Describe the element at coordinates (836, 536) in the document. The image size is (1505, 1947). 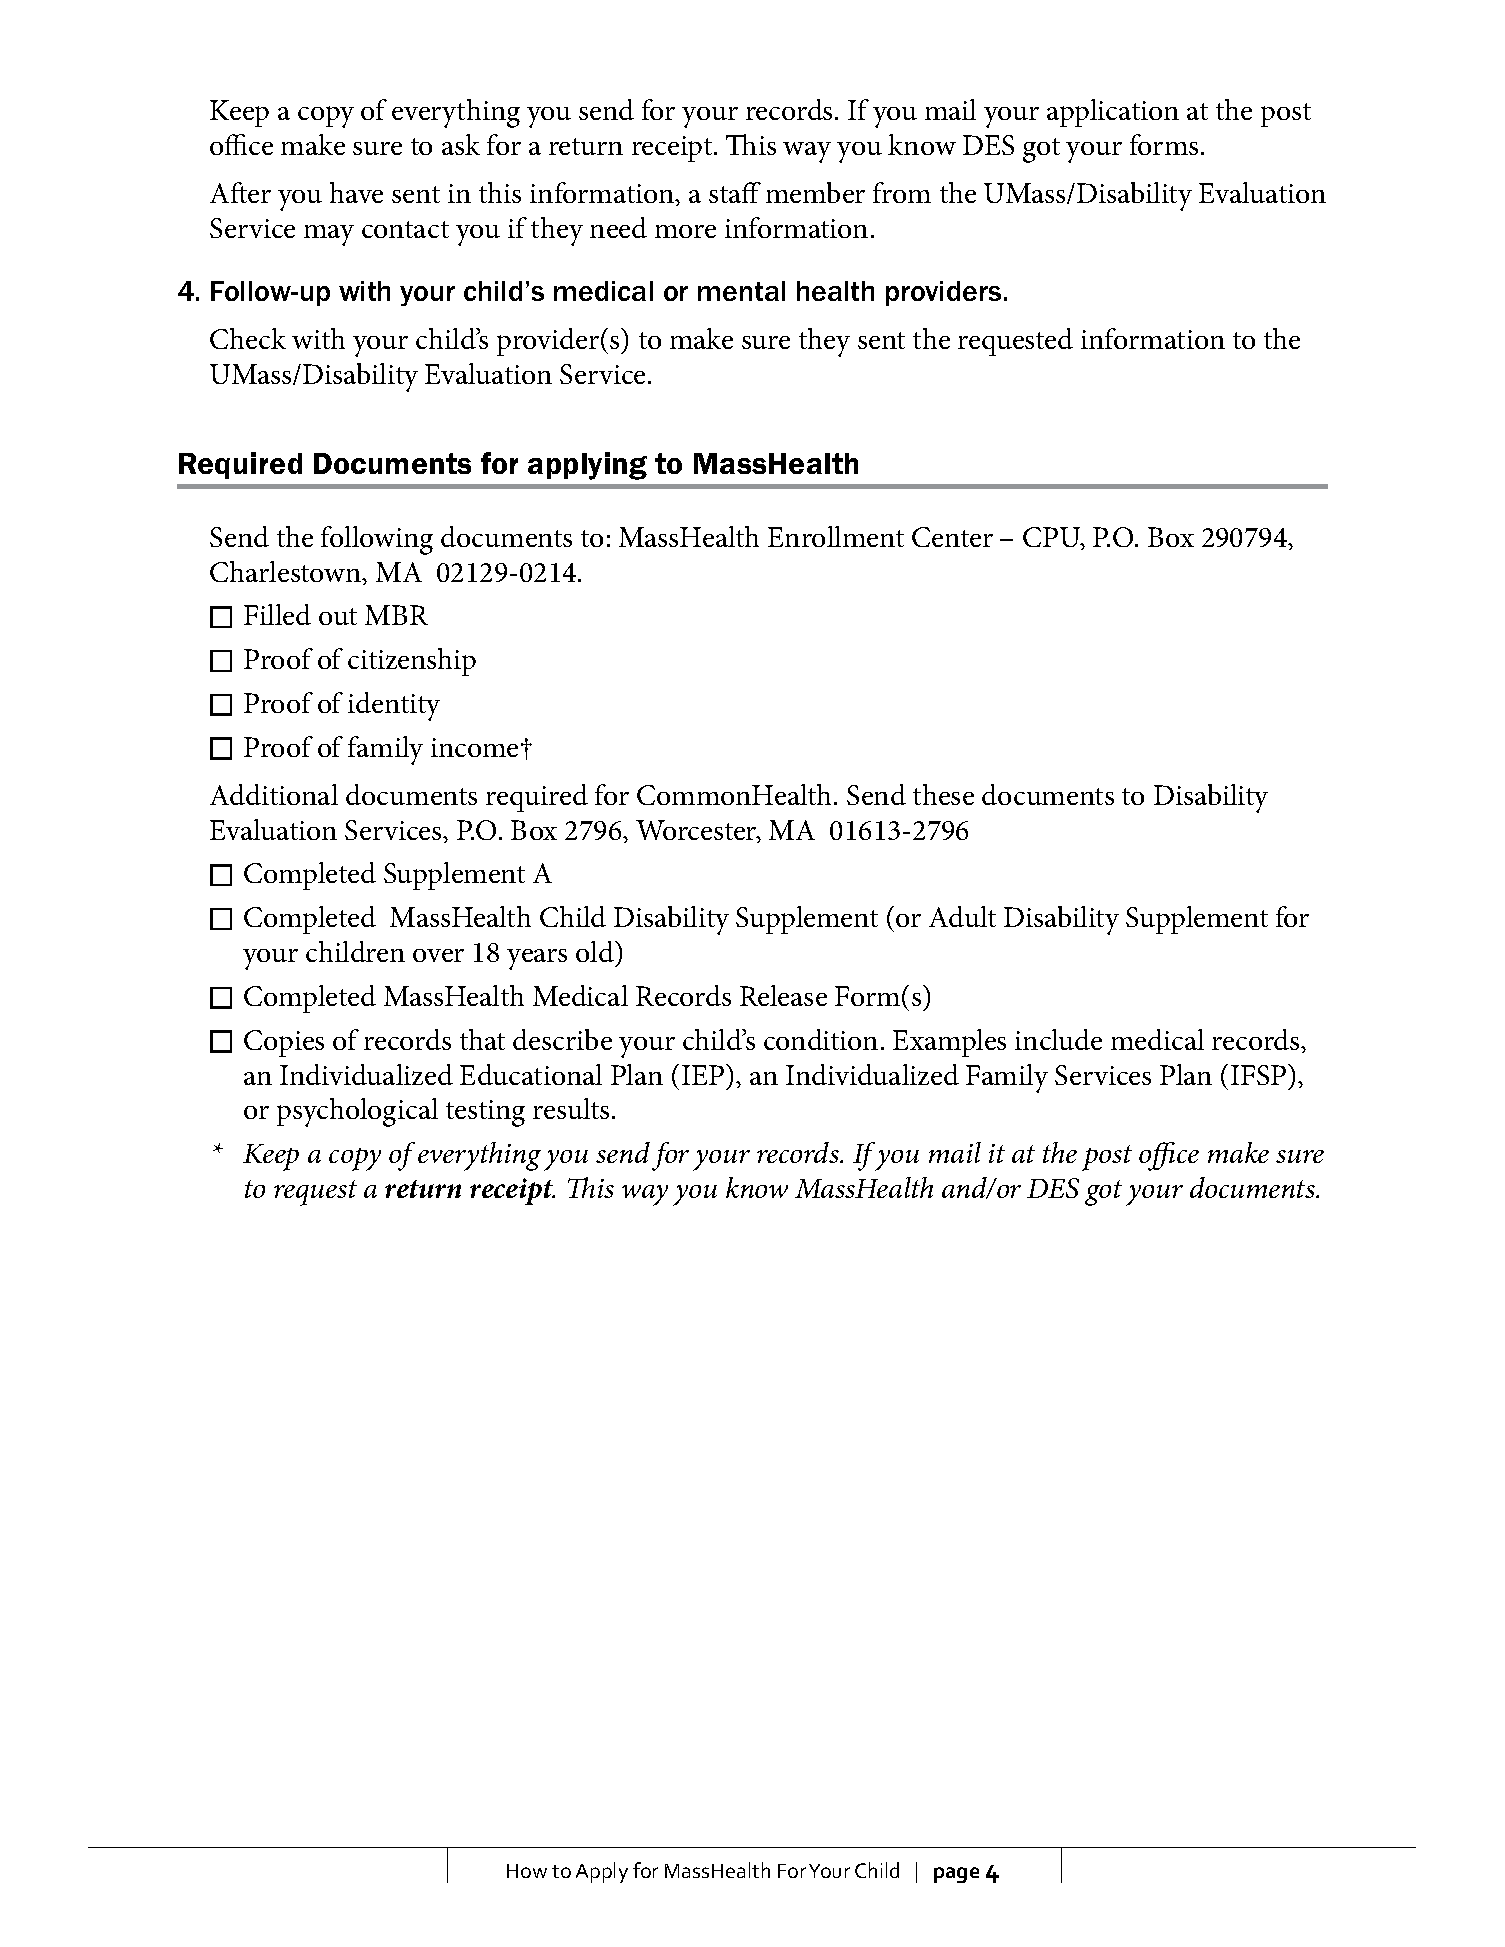
I see `Enrollment` at that location.
